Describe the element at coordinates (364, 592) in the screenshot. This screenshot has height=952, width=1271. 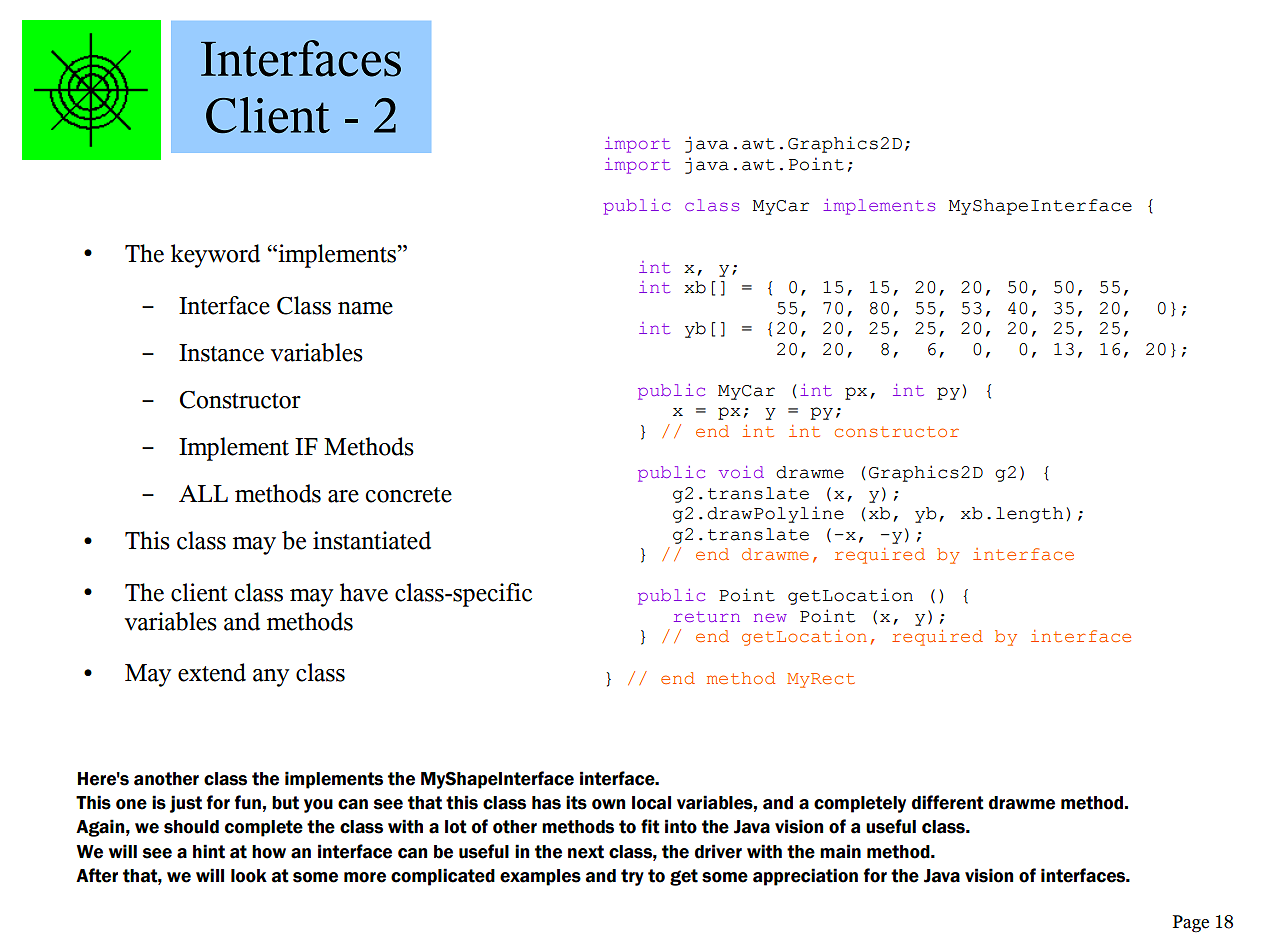
I see `have` at that location.
